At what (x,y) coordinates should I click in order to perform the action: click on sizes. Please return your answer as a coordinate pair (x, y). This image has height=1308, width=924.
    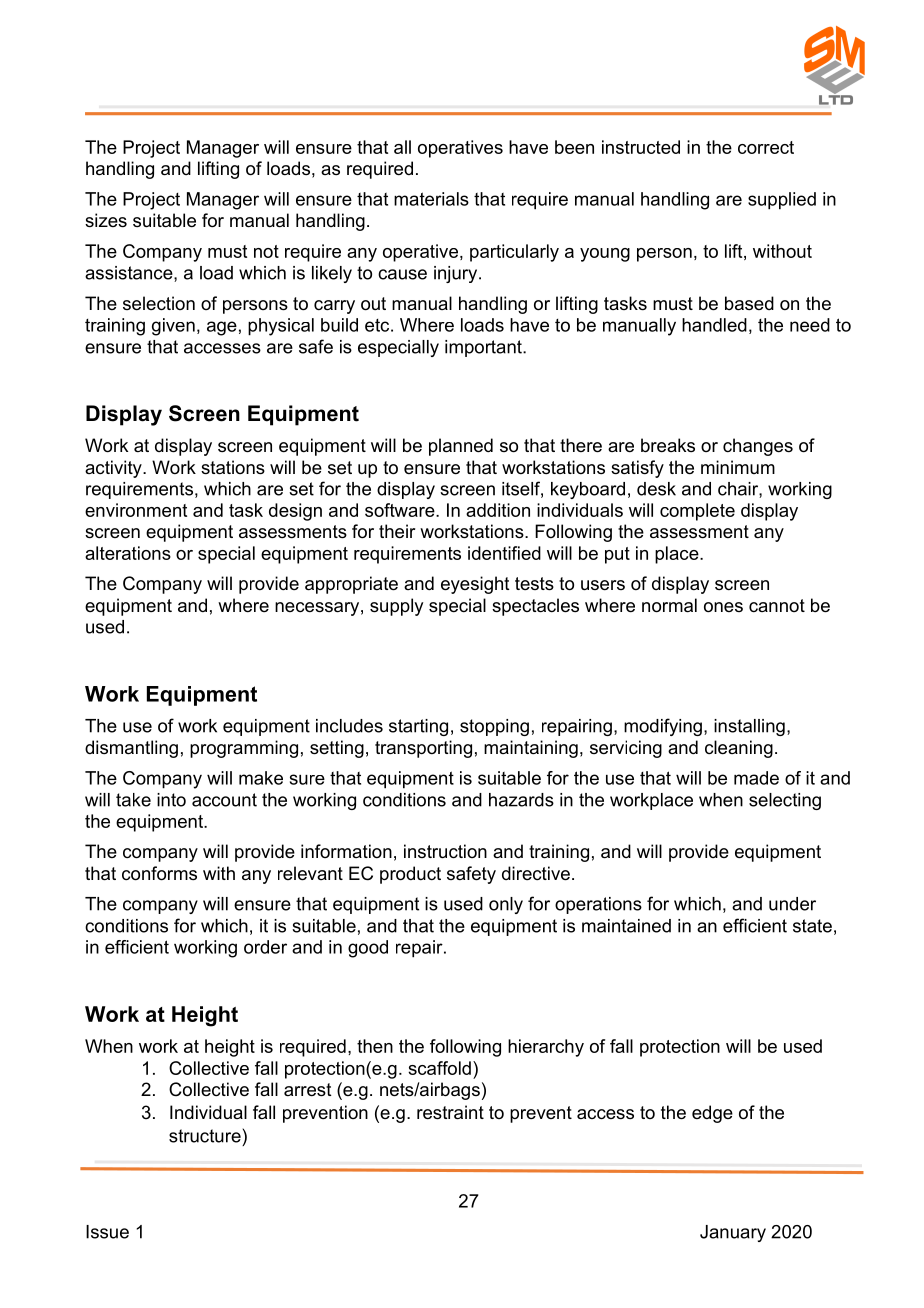
    Looking at the image, I should click on (106, 220).
